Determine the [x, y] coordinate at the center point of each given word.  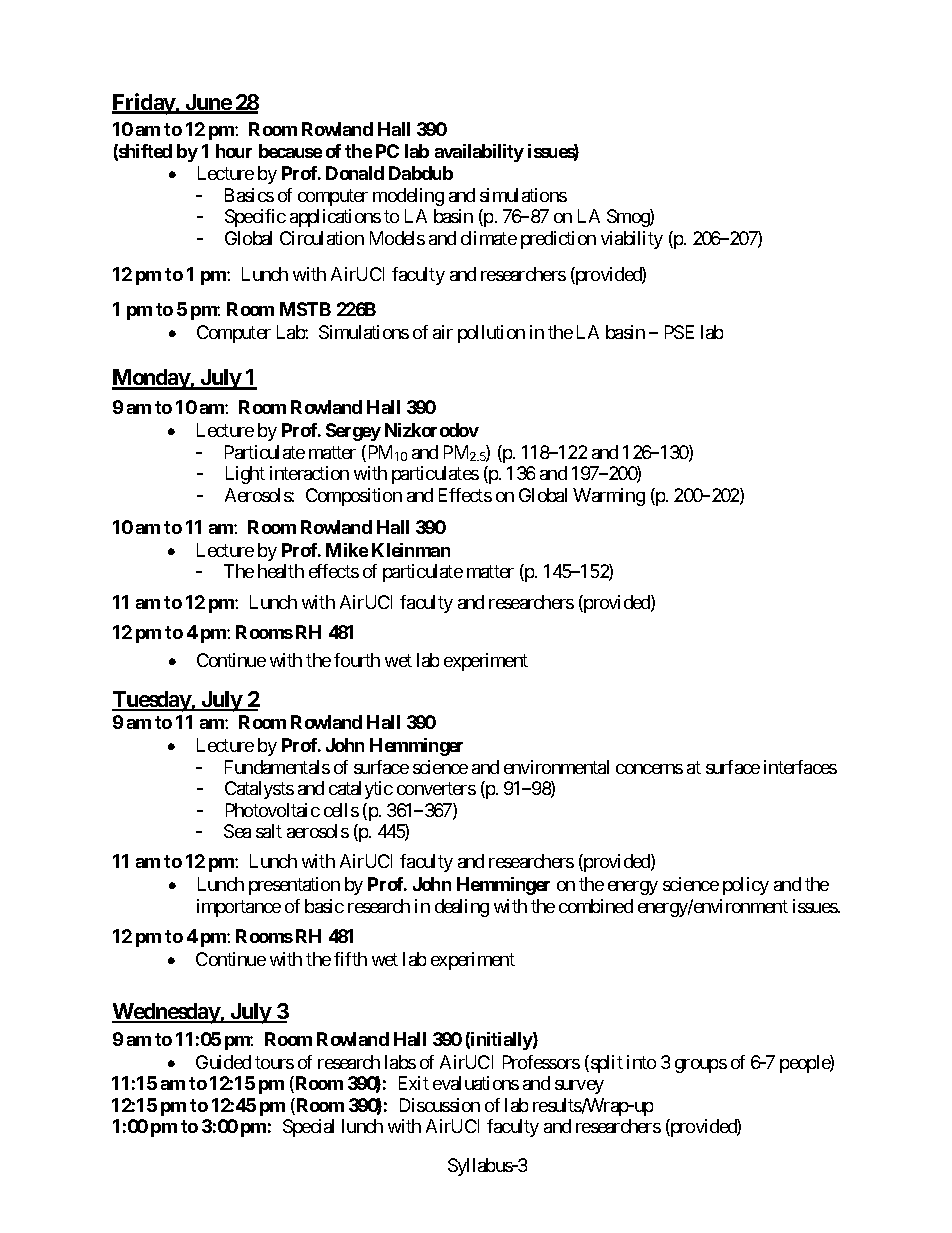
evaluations [476, 1083]
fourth [357, 660]
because [290, 151]
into [641, 1062]
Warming [609, 497]
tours [274, 1062]
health [281, 571]
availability [479, 153]
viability [632, 240]
